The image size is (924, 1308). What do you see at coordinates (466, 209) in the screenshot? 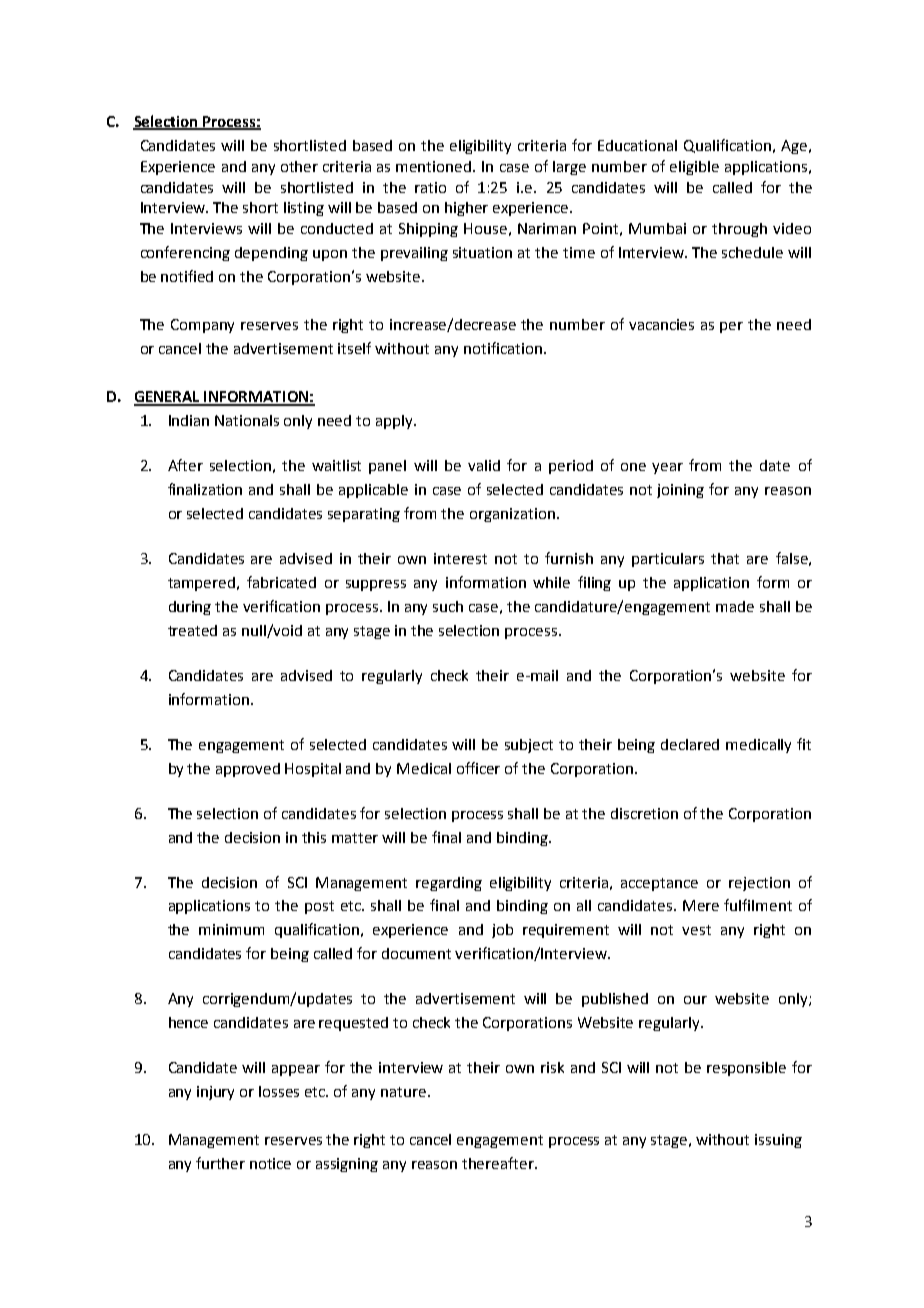
I see `higher` at bounding box center [466, 209].
